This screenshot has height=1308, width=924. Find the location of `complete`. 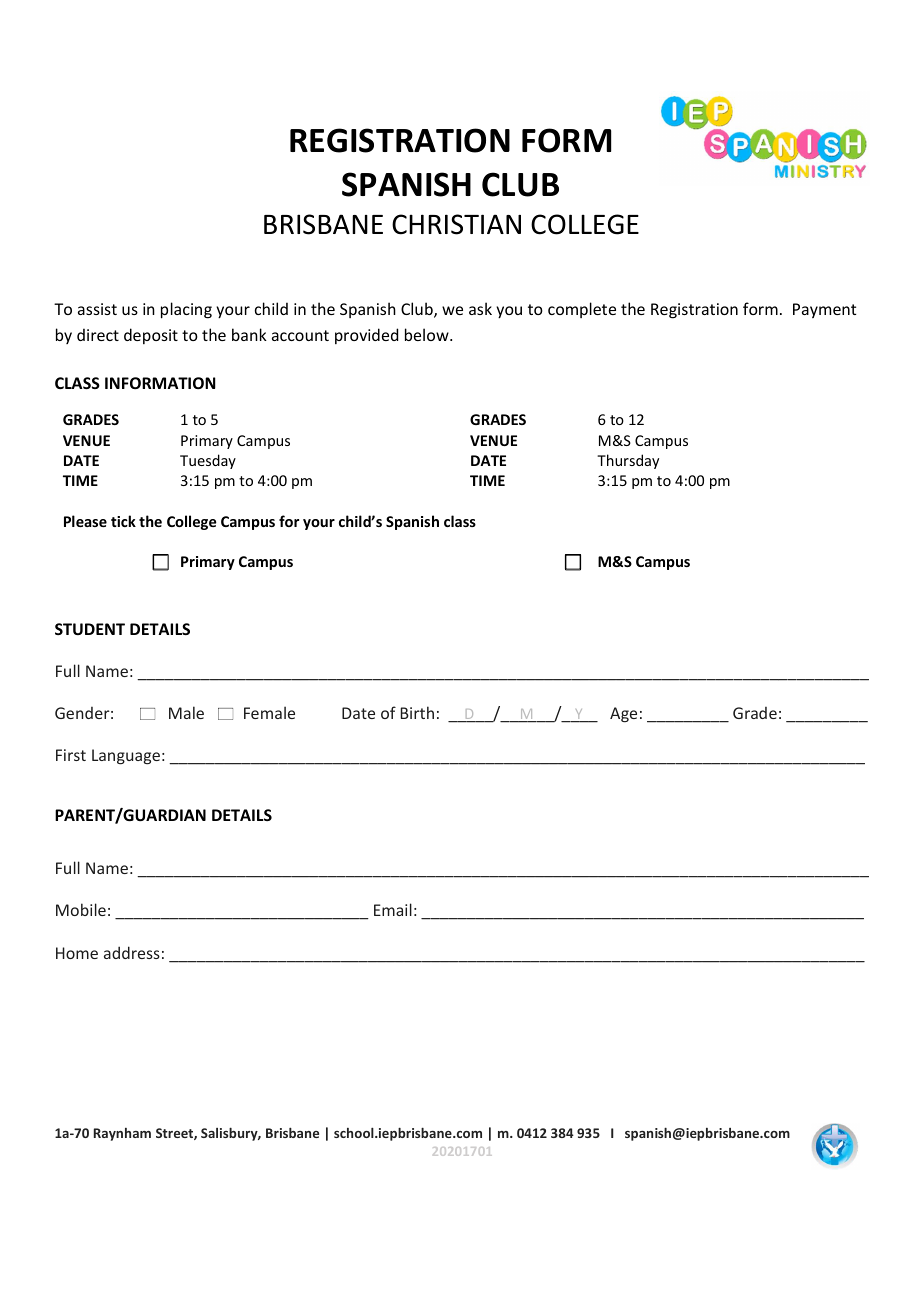

complete is located at coordinates (582, 310).
